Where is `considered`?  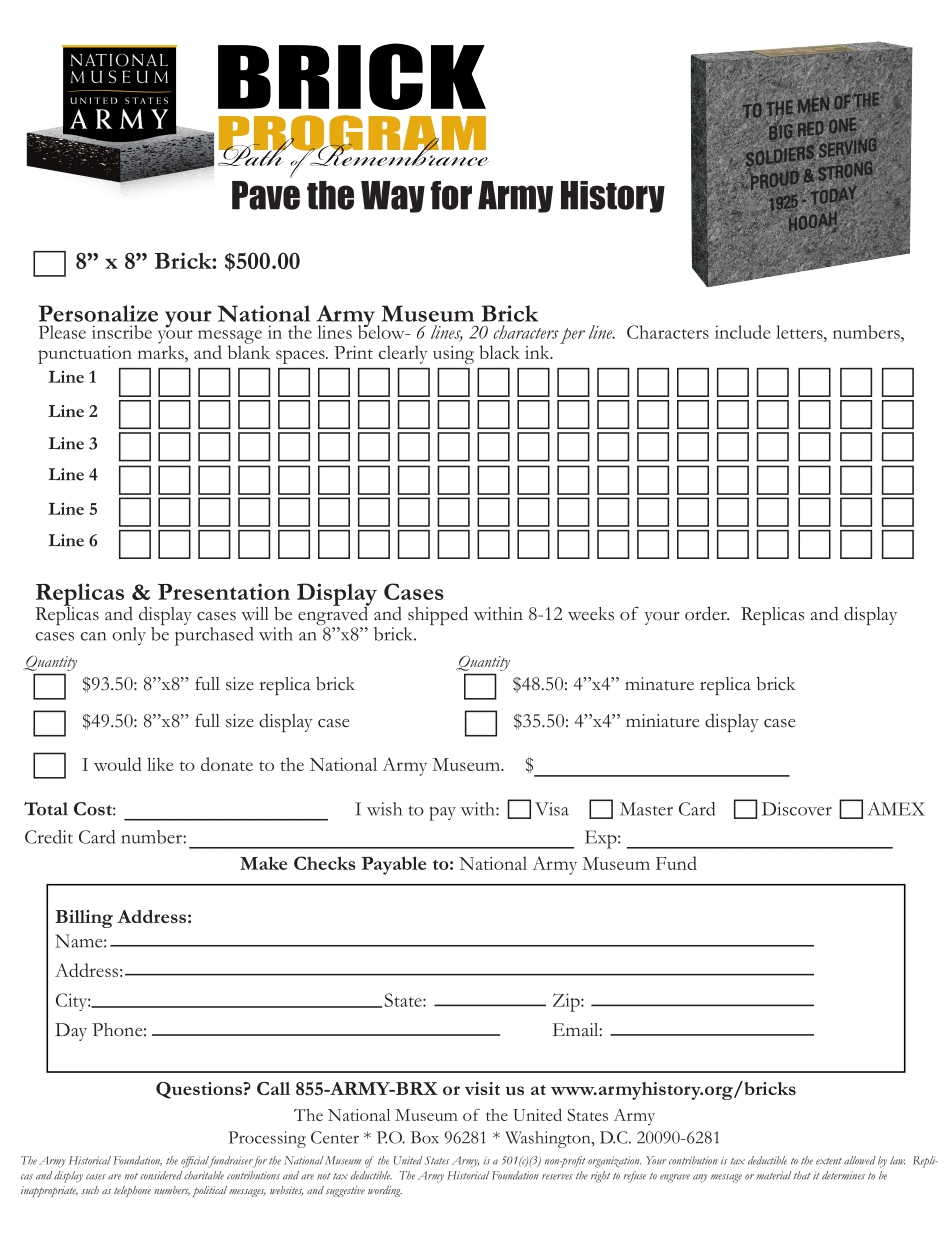
considered is located at coordinates (161, 1175).
